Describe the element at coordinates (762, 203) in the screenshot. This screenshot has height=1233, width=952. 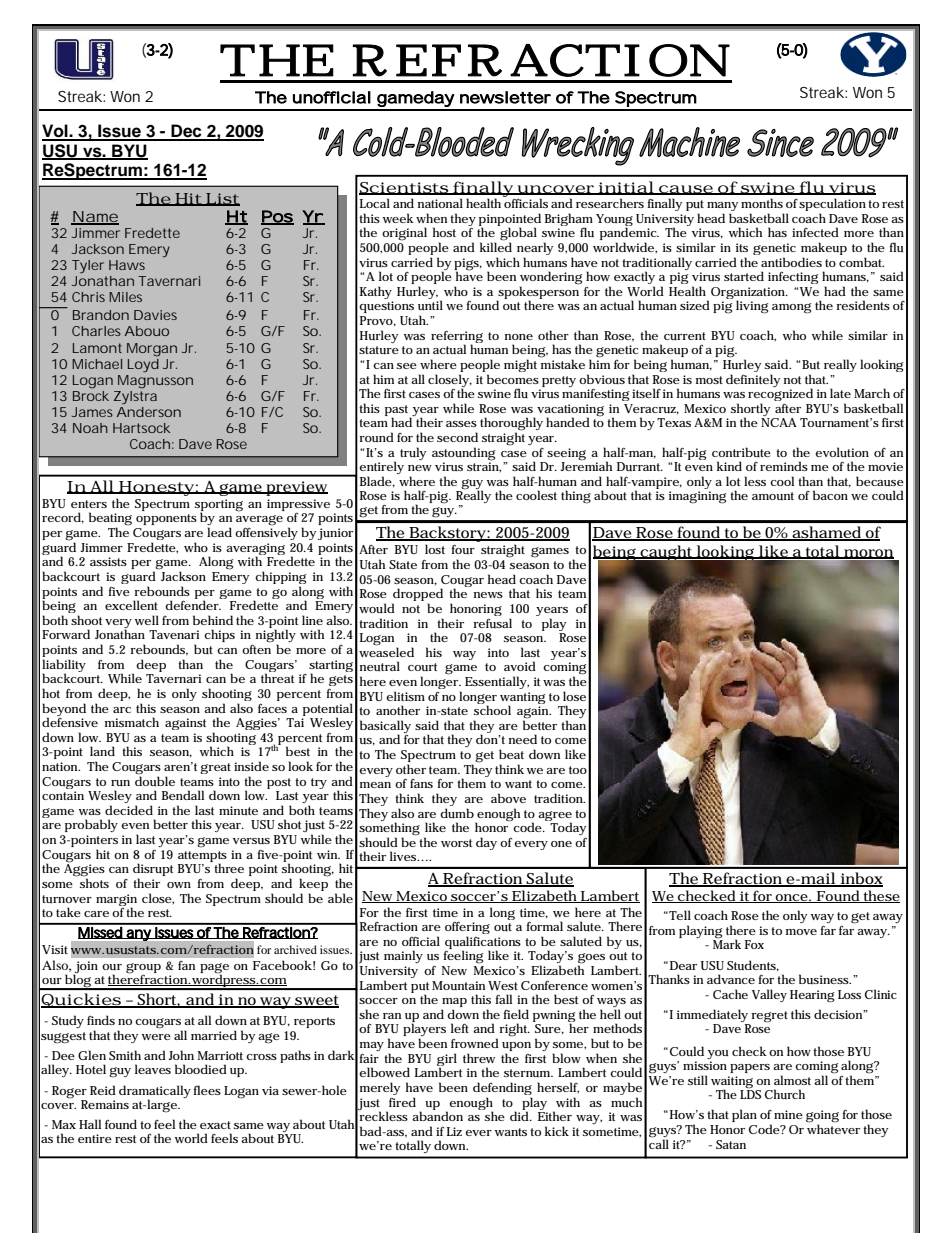
I see `months` at that location.
